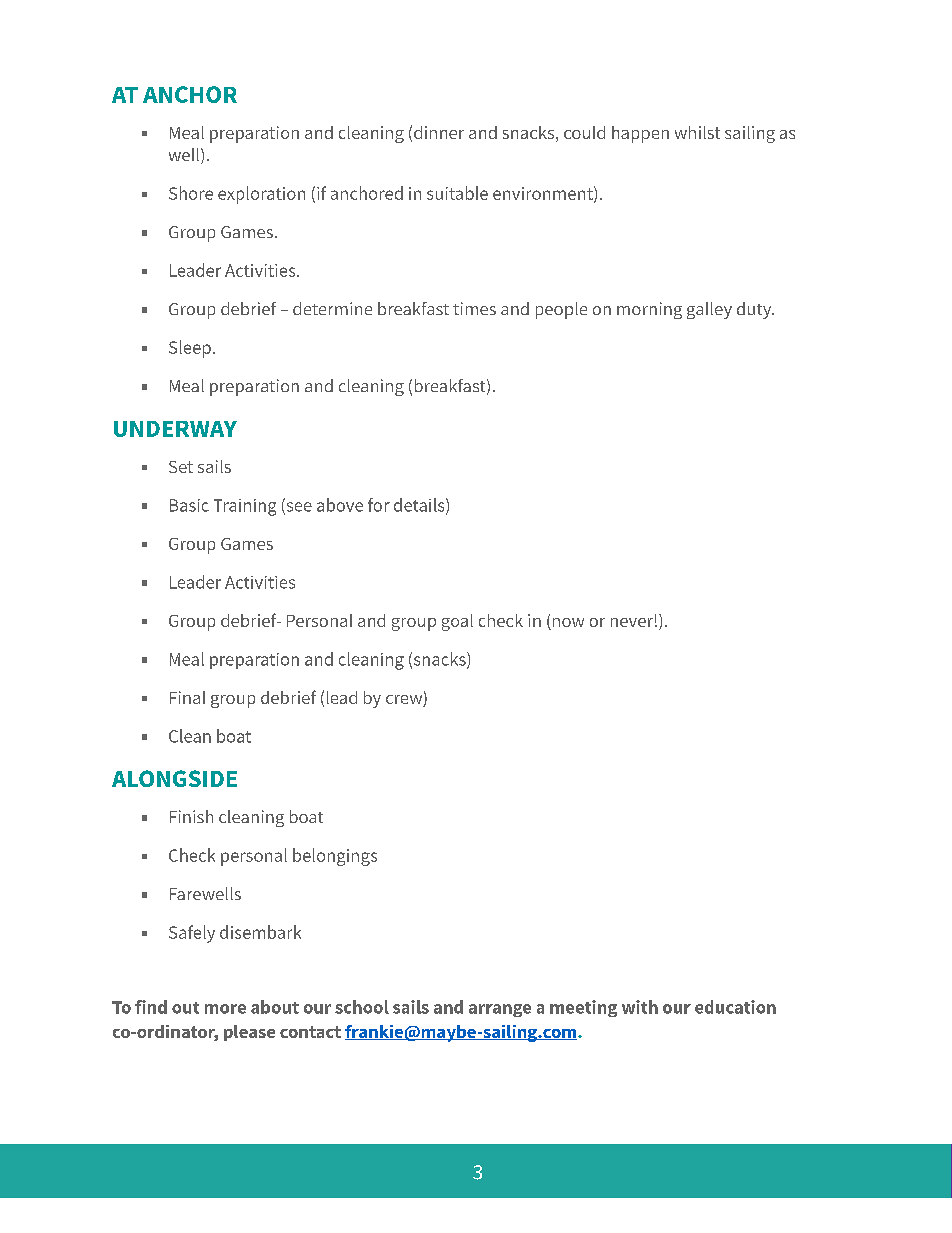 The image size is (952, 1233). I want to click on whilst, so click(697, 132).
